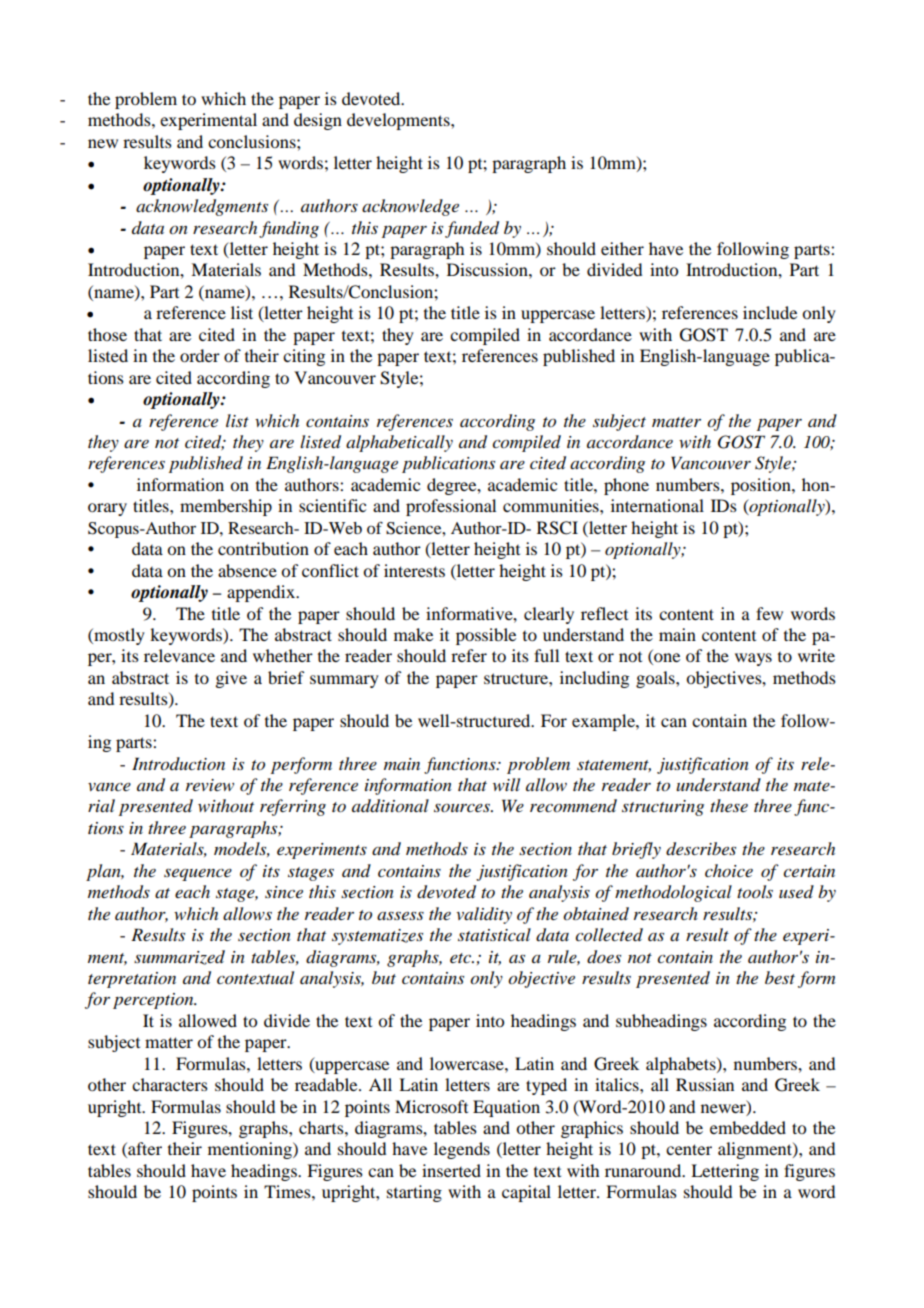 This screenshot has width=924, height=1308. I want to click on center, so click(689, 1149).
